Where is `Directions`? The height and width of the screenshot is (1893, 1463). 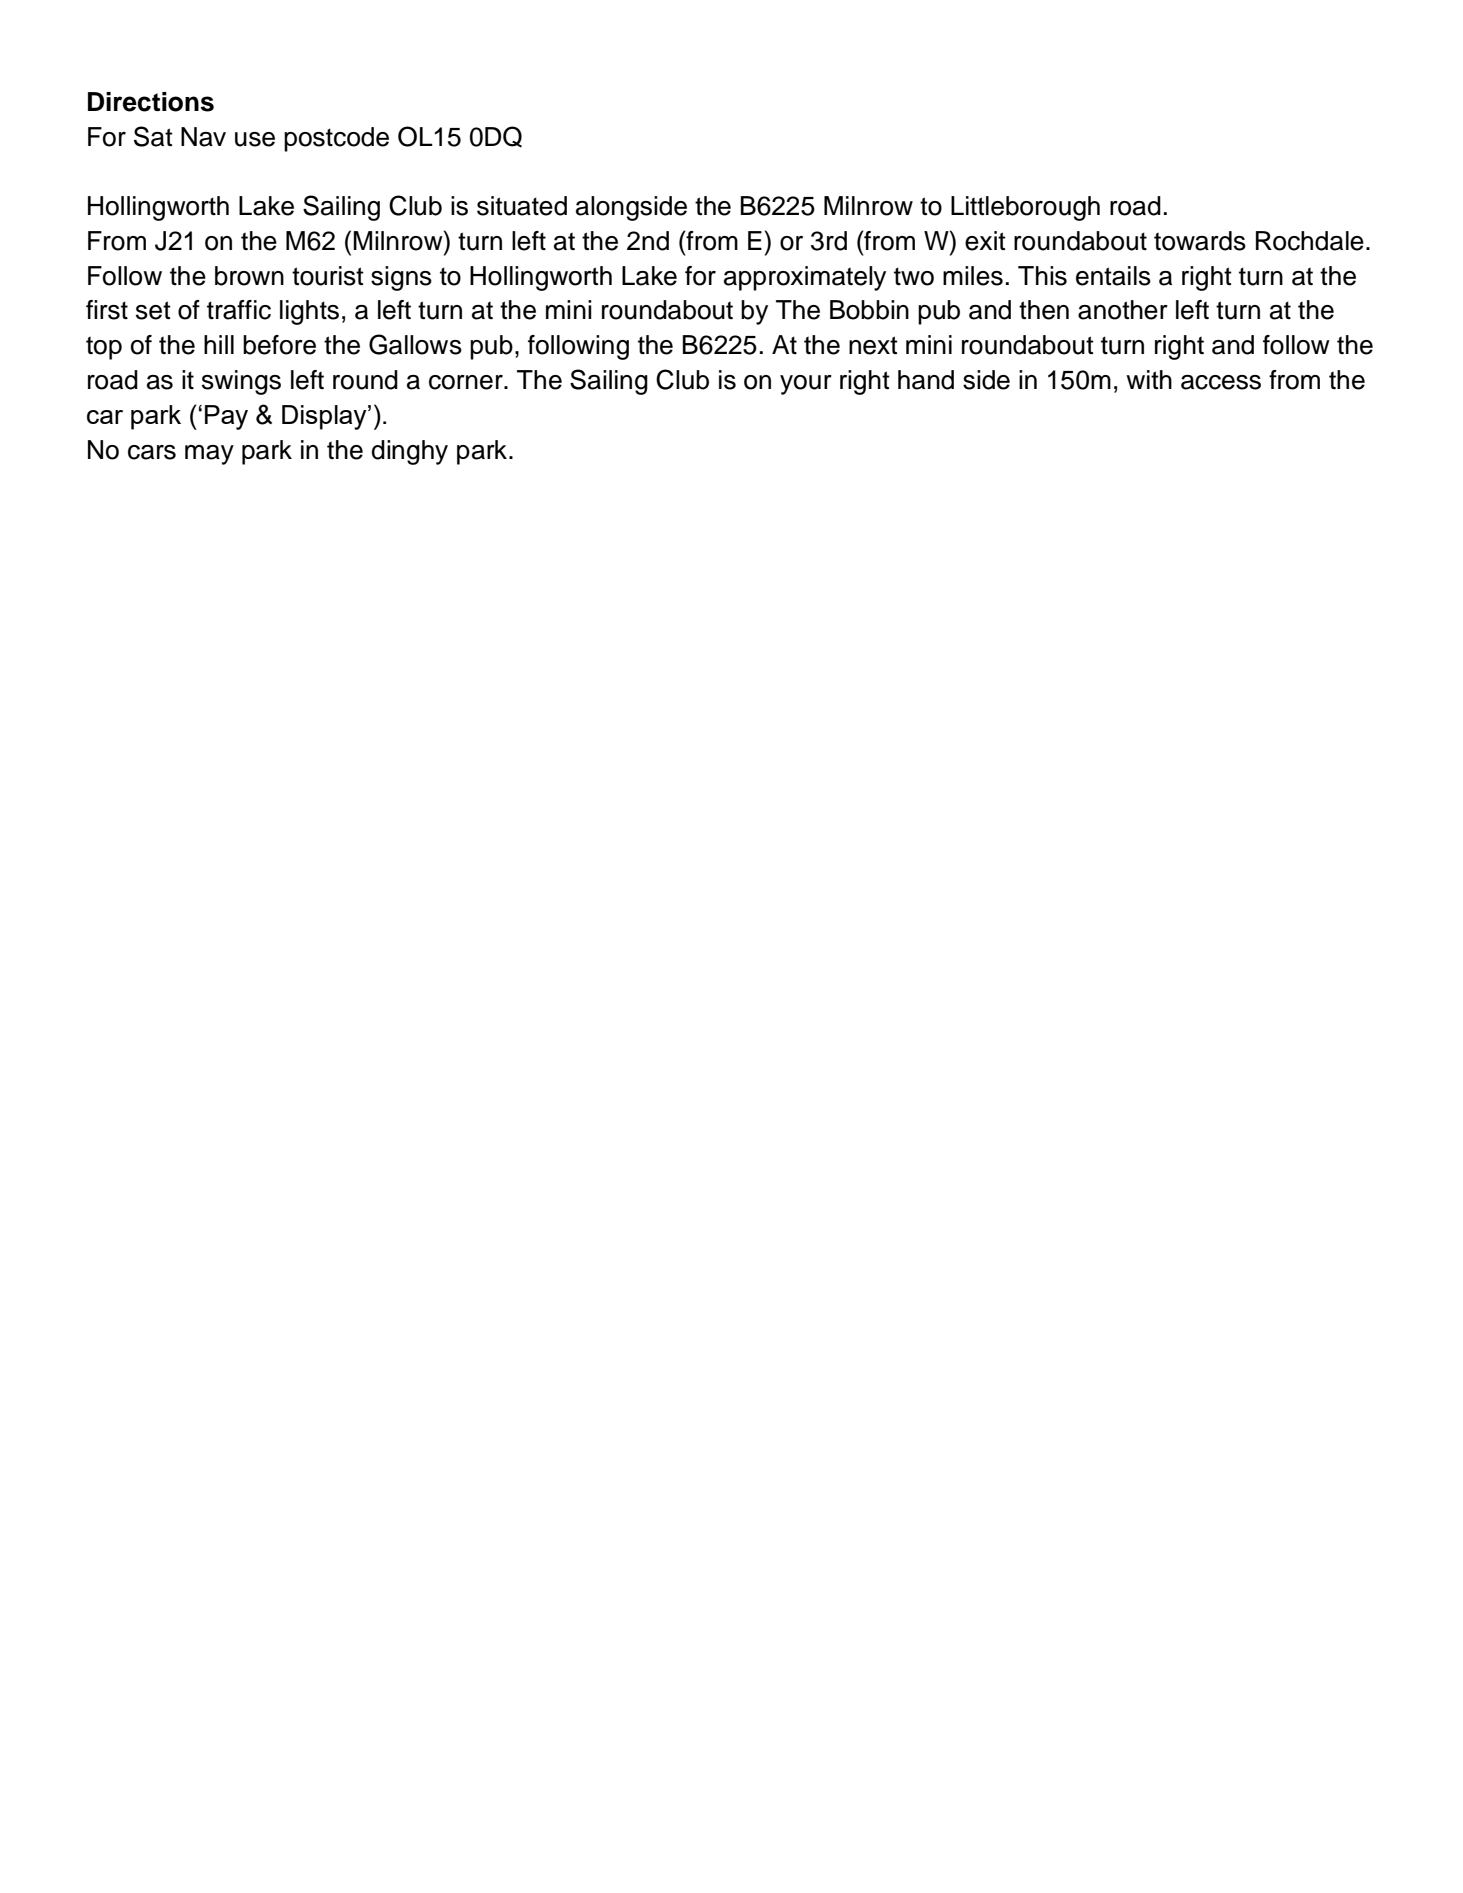 Directions is located at coordinates (151, 102).
